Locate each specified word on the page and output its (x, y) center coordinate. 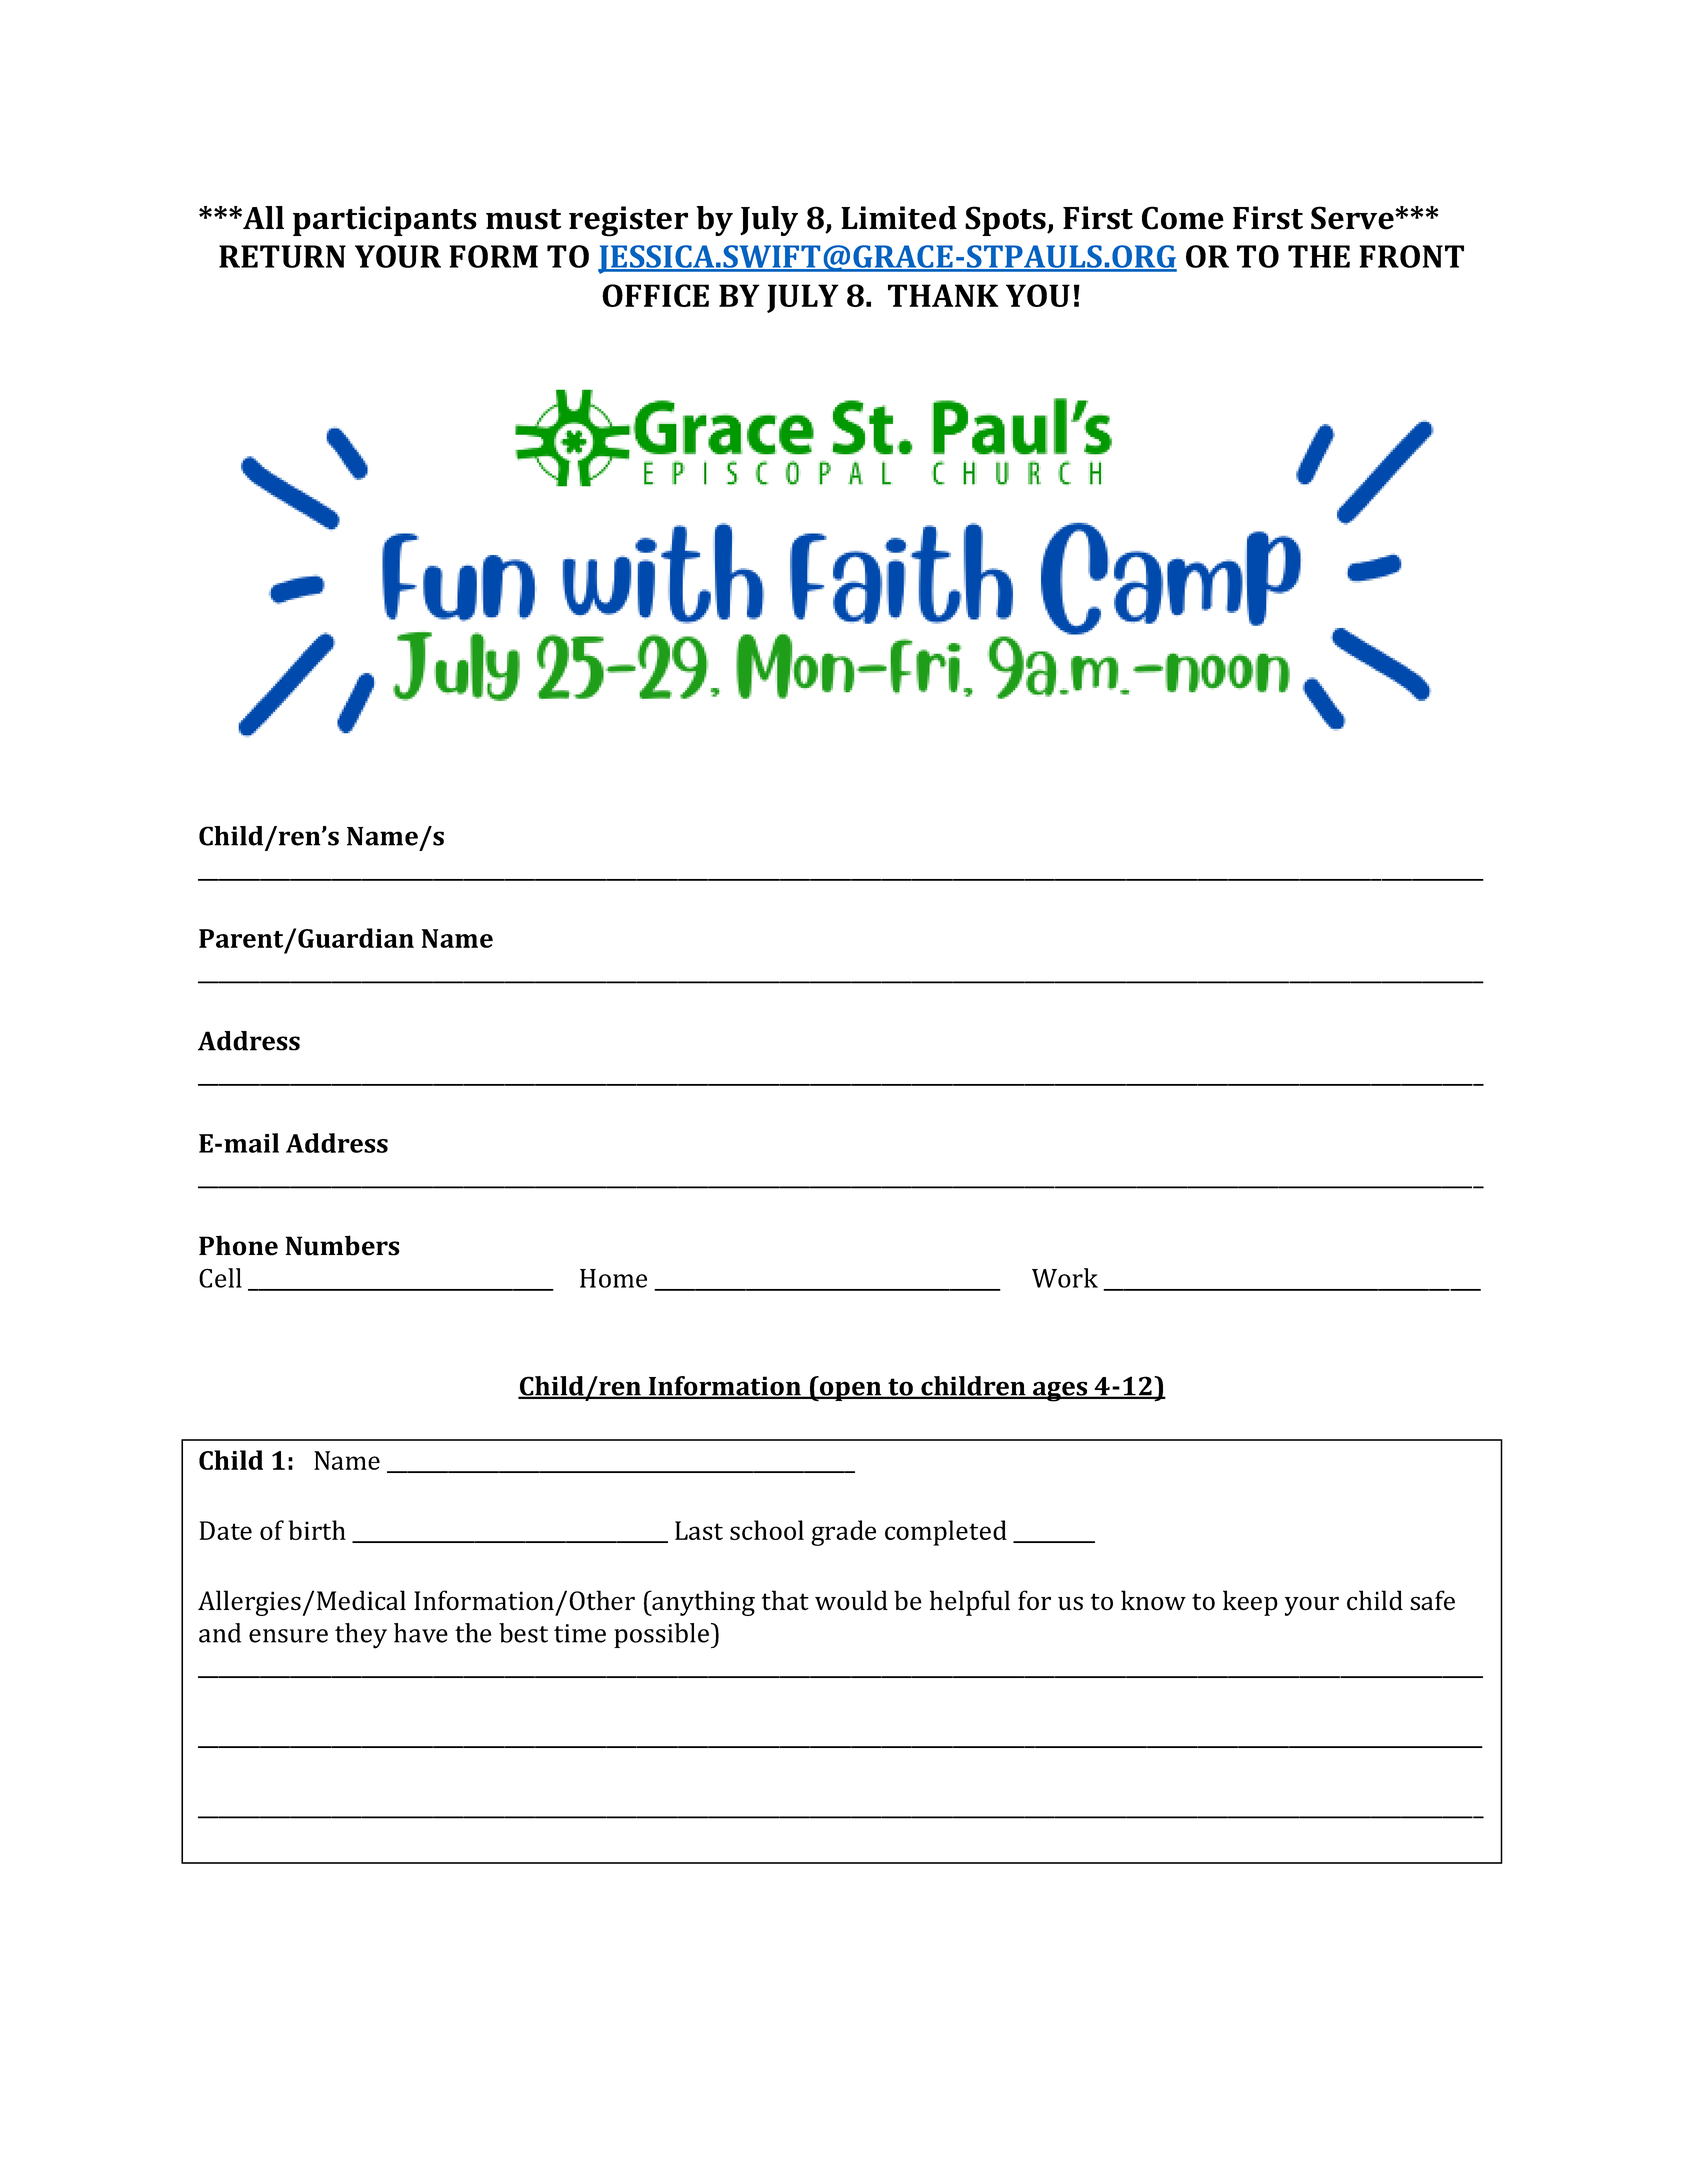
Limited (899, 218)
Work (1065, 1278)
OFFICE (655, 295)
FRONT (1411, 256)
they (361, 1636)
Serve (1353, 218)
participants (385, 221)
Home (613, 1278)
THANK (943, 295)
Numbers (343, 1245)
